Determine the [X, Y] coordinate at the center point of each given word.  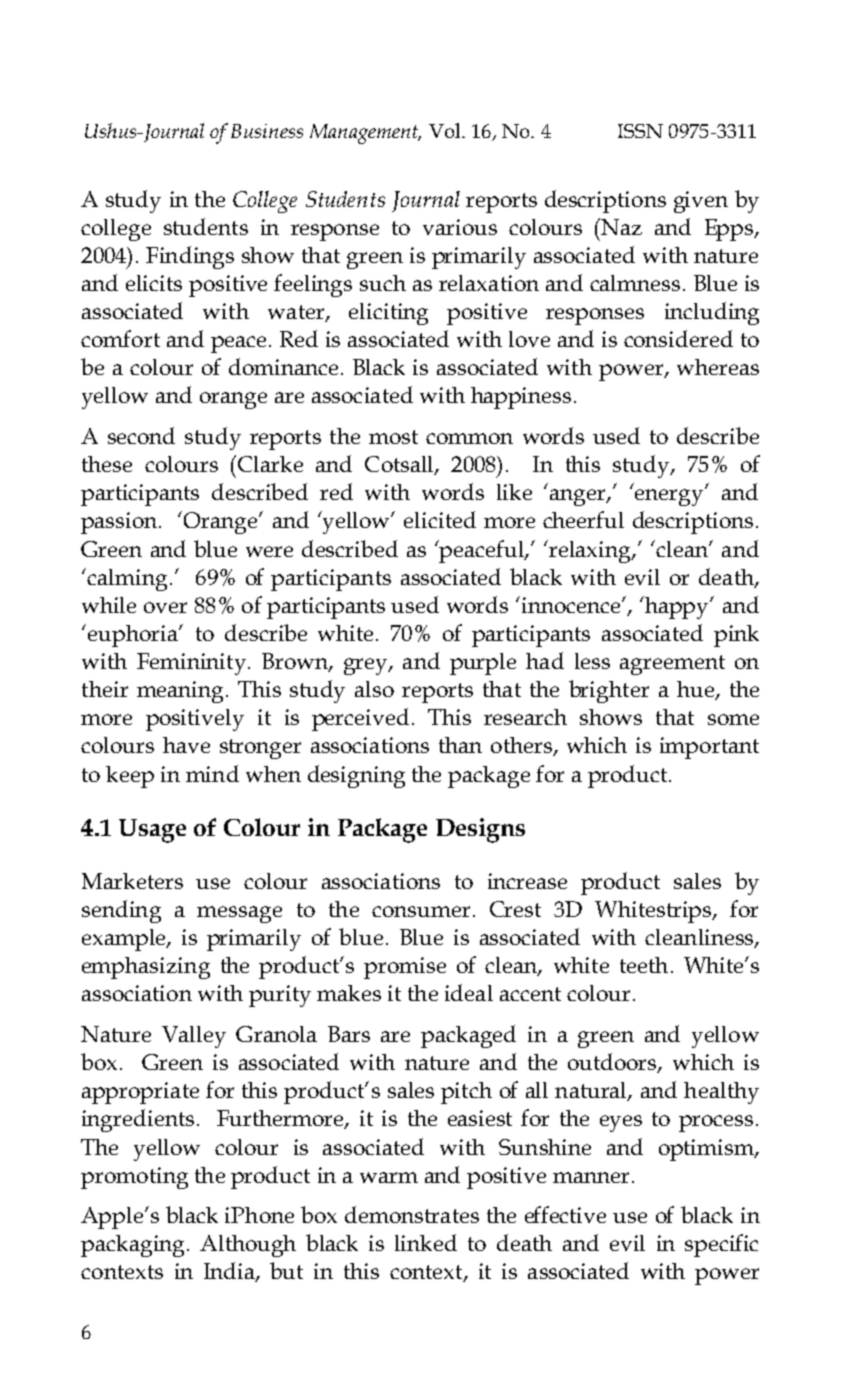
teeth [644, 965]
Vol [446, 130]
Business [267, 131]
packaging [134, 1246]
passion [120, 523]
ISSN [640, 131]
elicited [440, 519]
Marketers [132, 881]
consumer [421, 911]
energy [670, 496]
